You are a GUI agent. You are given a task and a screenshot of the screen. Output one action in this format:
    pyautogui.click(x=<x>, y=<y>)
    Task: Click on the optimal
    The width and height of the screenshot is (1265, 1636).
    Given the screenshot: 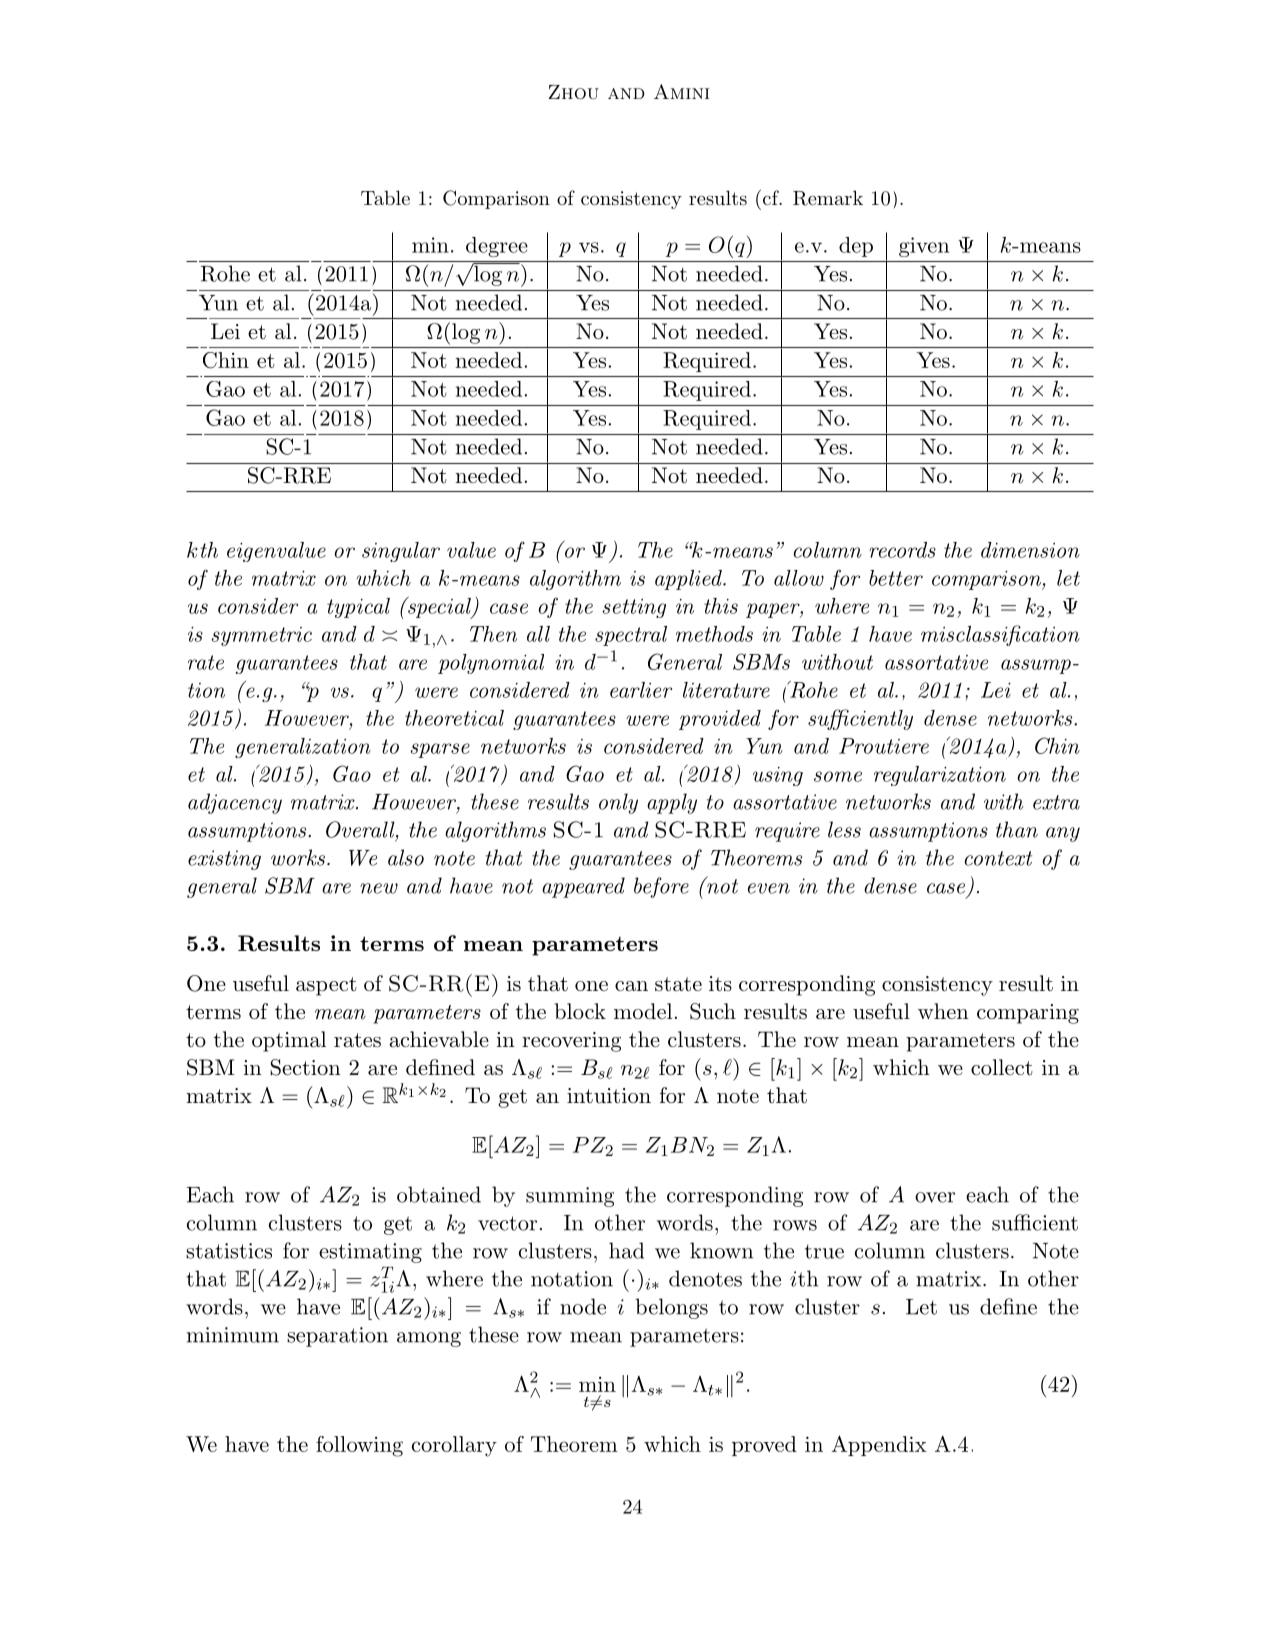 What is the action you would take?
    pyautogui.click(x=289, y=1041)
